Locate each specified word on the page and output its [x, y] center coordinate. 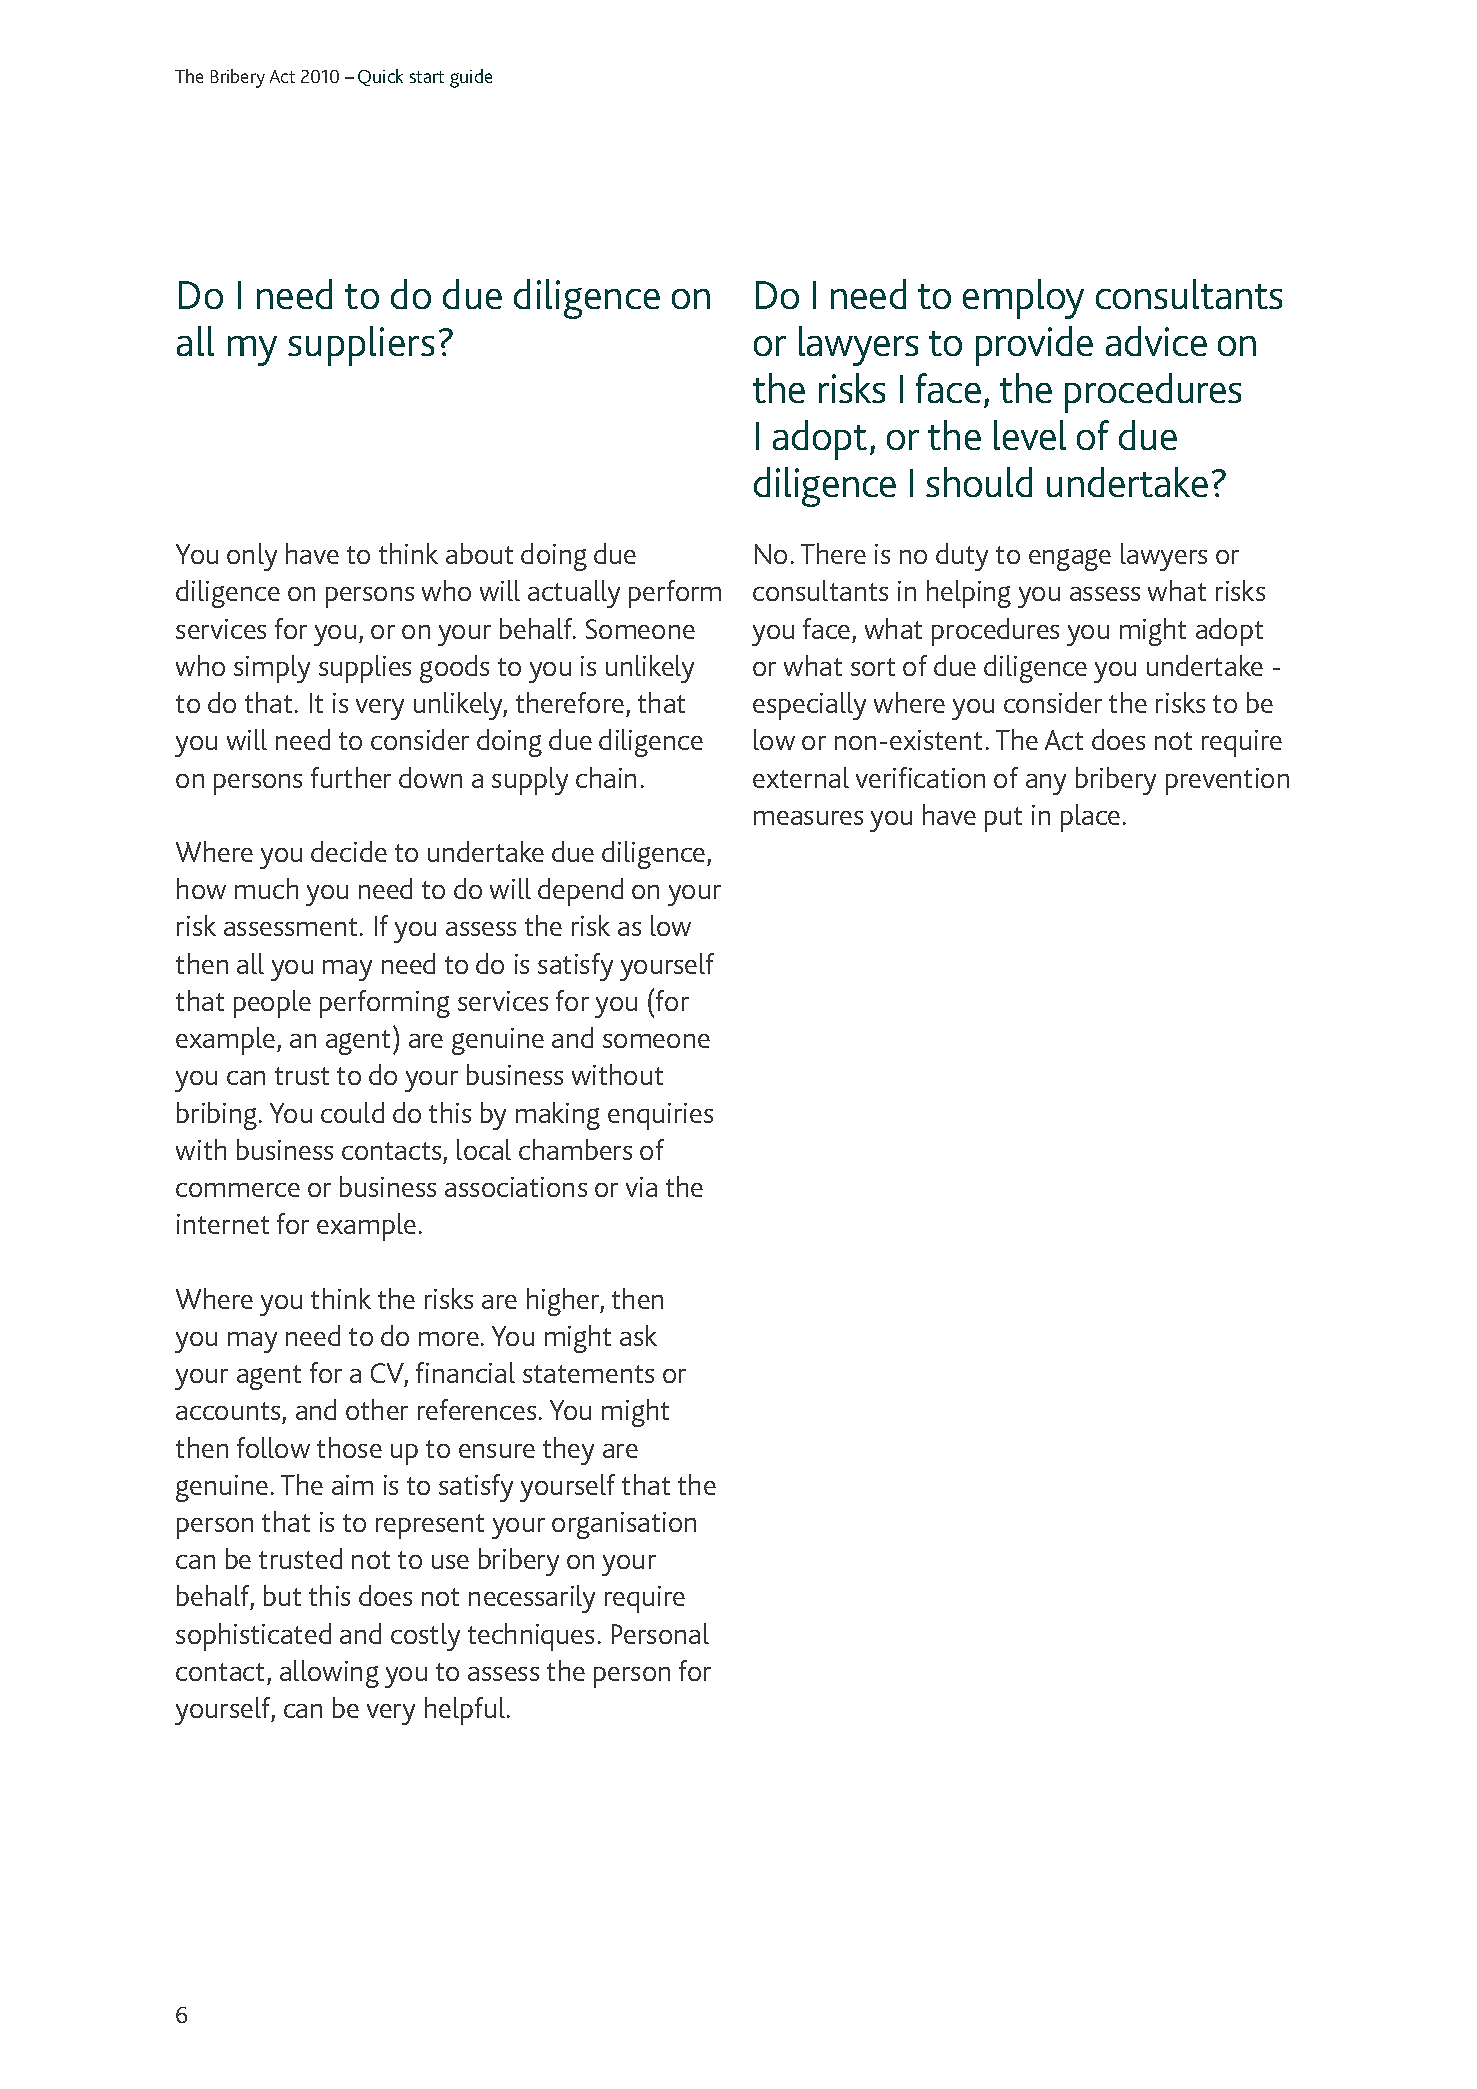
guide [471, 78]
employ [1023, 299]
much [266, 888]
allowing [329, 1674]
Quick [380, 77]
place [1090, 818]
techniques [531, 1637]
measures [808, 818]
